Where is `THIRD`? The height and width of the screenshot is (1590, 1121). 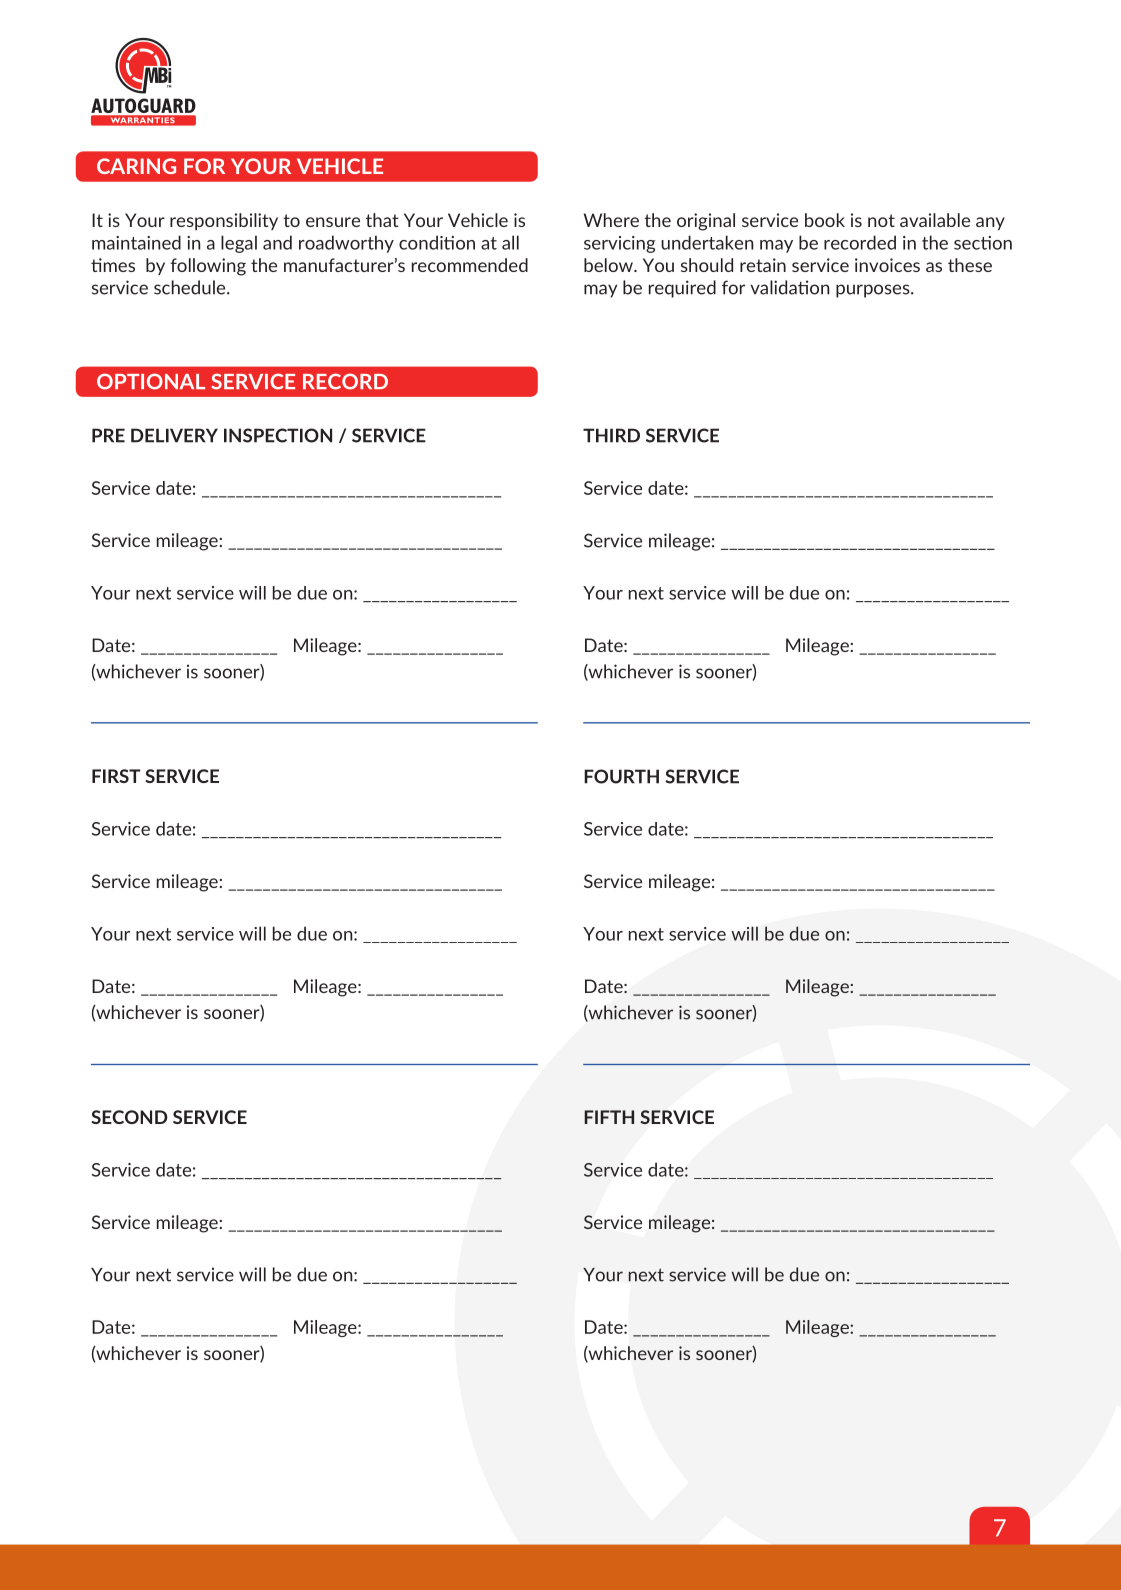 THIRD is located at coordinates (611, 435).
